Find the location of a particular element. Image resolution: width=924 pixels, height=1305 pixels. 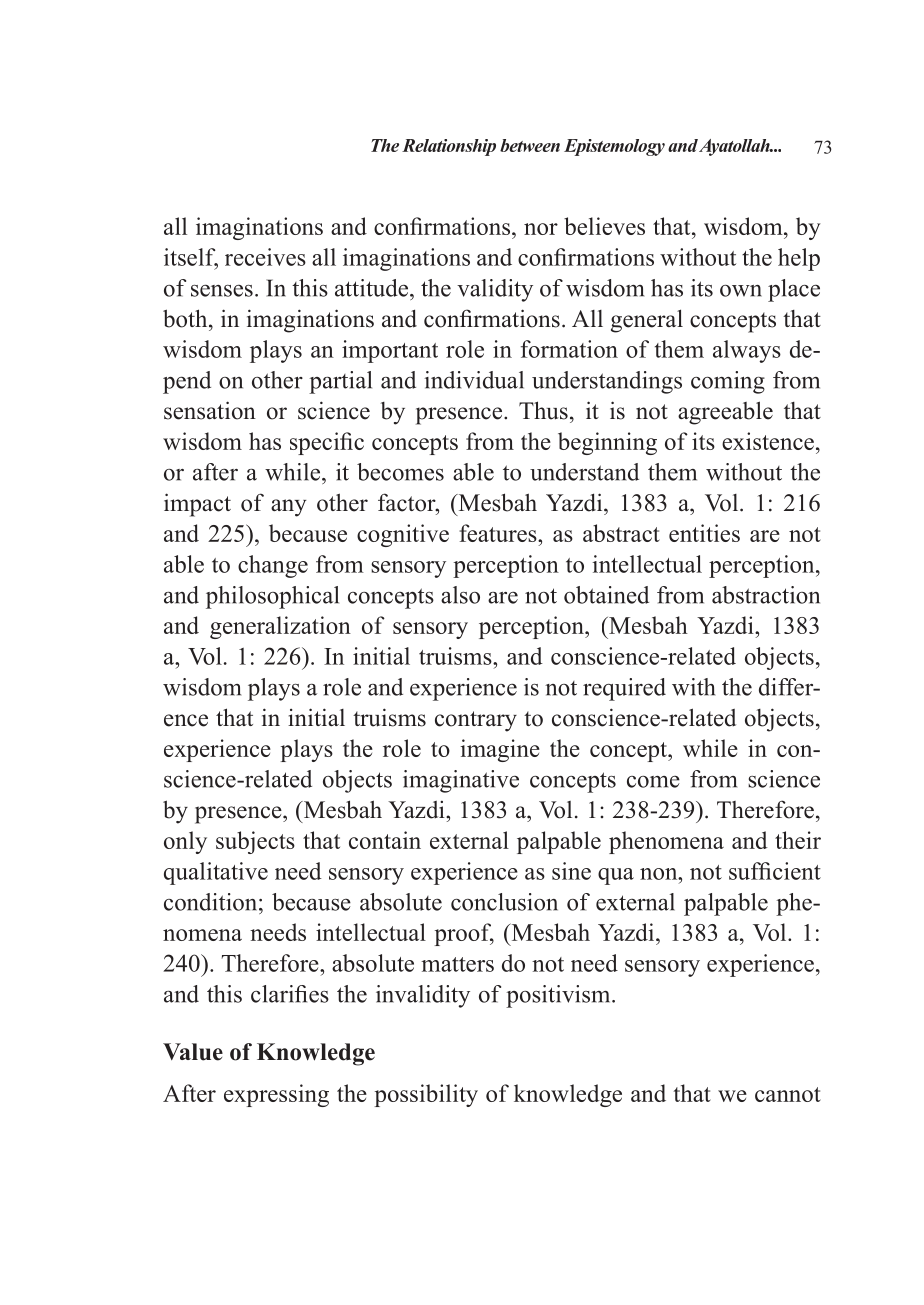

possibility is located at coordinates (426, 1095).
